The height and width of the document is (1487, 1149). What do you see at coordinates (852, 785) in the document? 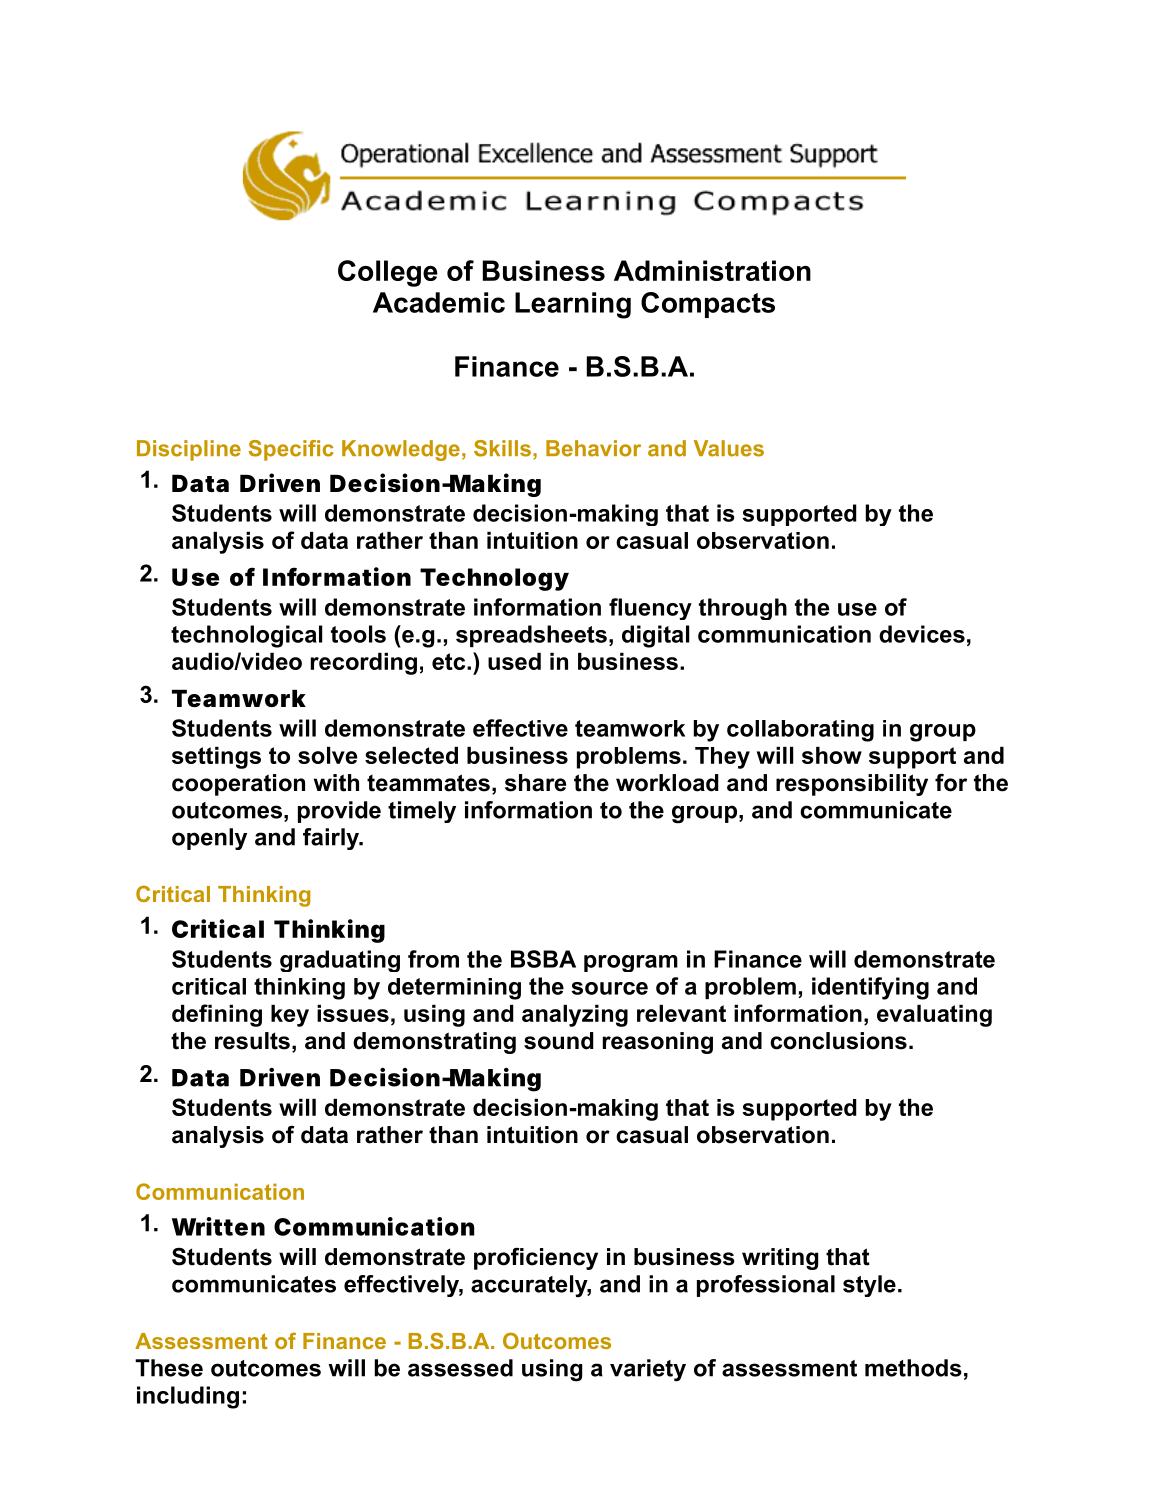
I see `responsibility` at bounding box center [852, 785].
